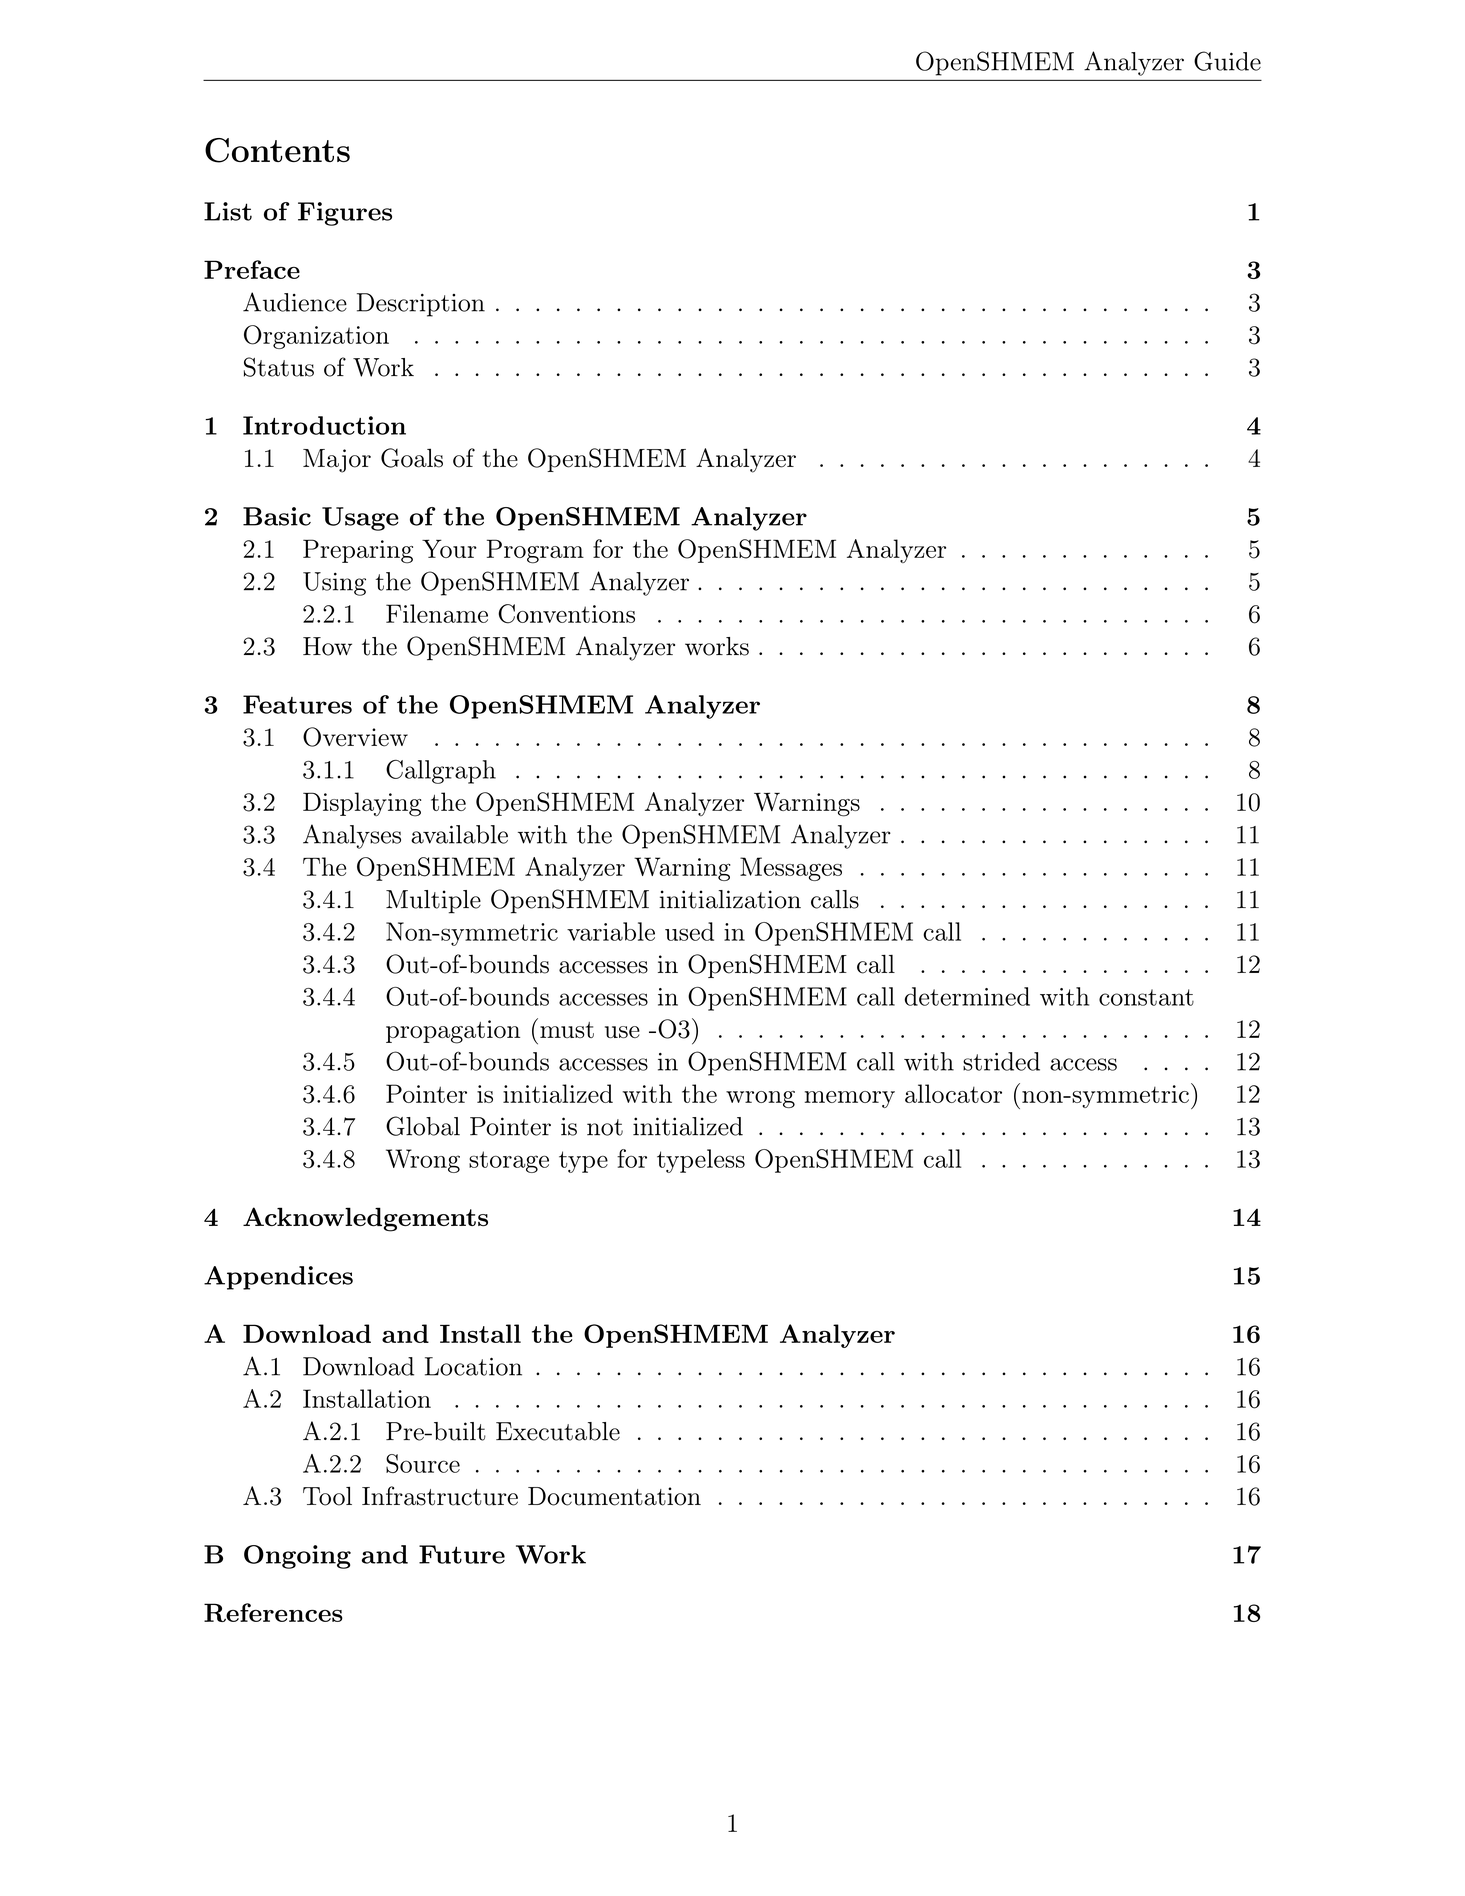 This screenshot has width=1465, height=1896. What do you see at coordinates (614, 1496) in the screenshot?
I see `Documentation` at bounding box center [614, 1496].
